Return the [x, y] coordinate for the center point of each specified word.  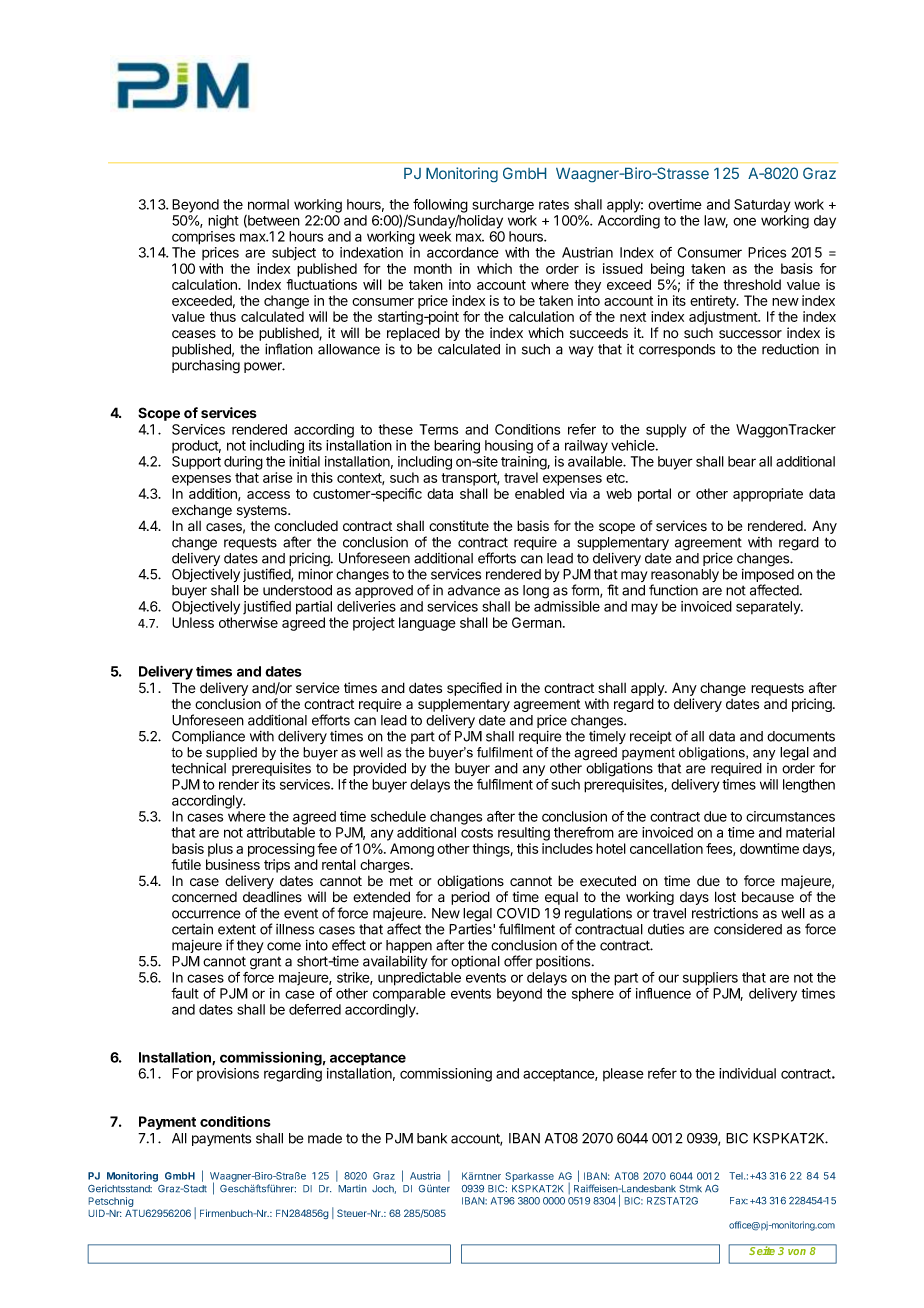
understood [297, 590]
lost [725, 897]
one [744, 221]
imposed [768, 577]
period [470, 898]
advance [474, 590]
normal [268, 204]
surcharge [503, 206]
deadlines [272, 897]
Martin [352, 1189]
